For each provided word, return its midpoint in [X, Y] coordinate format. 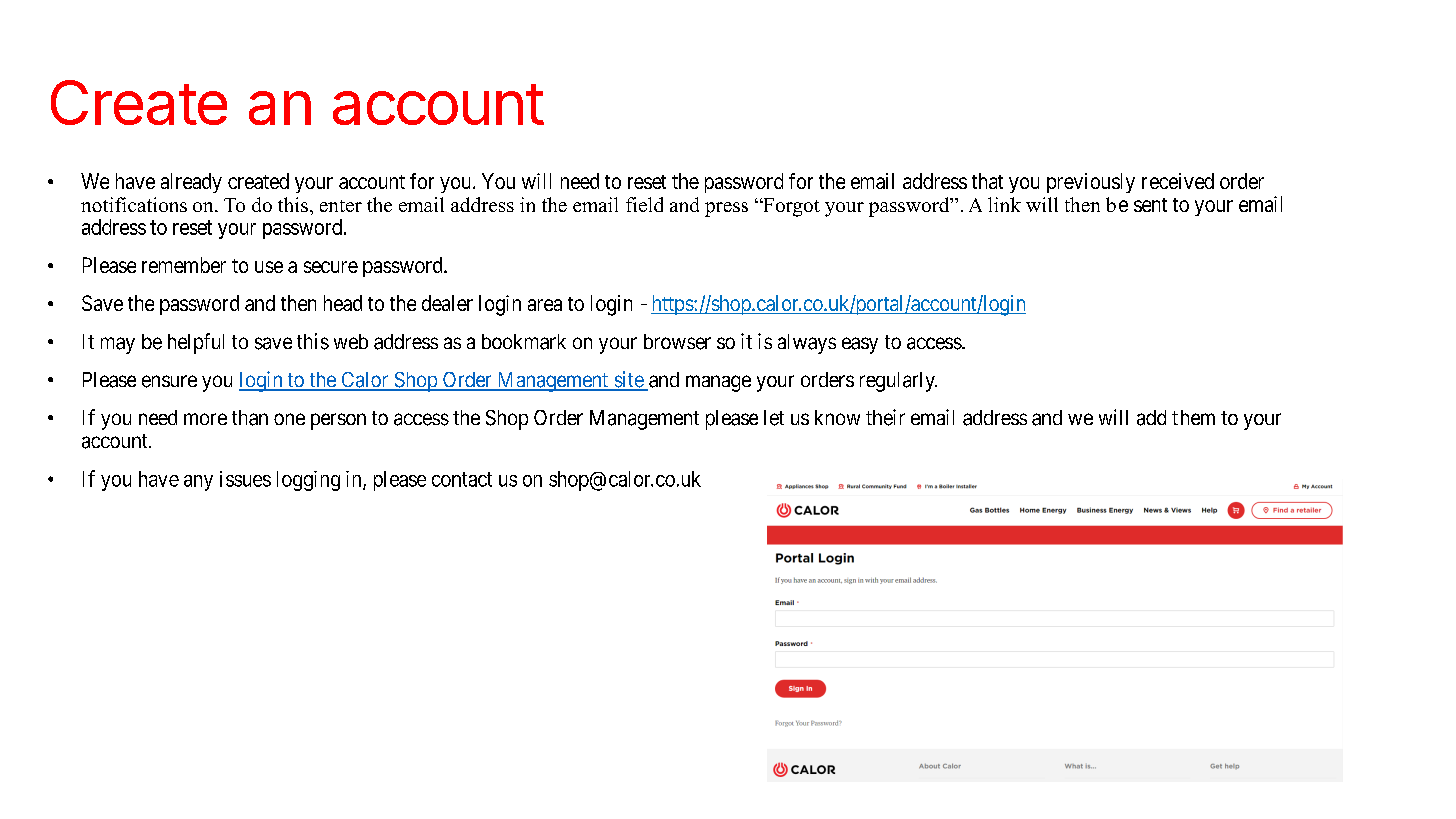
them [1193, 417]
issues [245, 479]
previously [1091, 183]
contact [462, 479]
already [191, 183]
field [644, 204]
